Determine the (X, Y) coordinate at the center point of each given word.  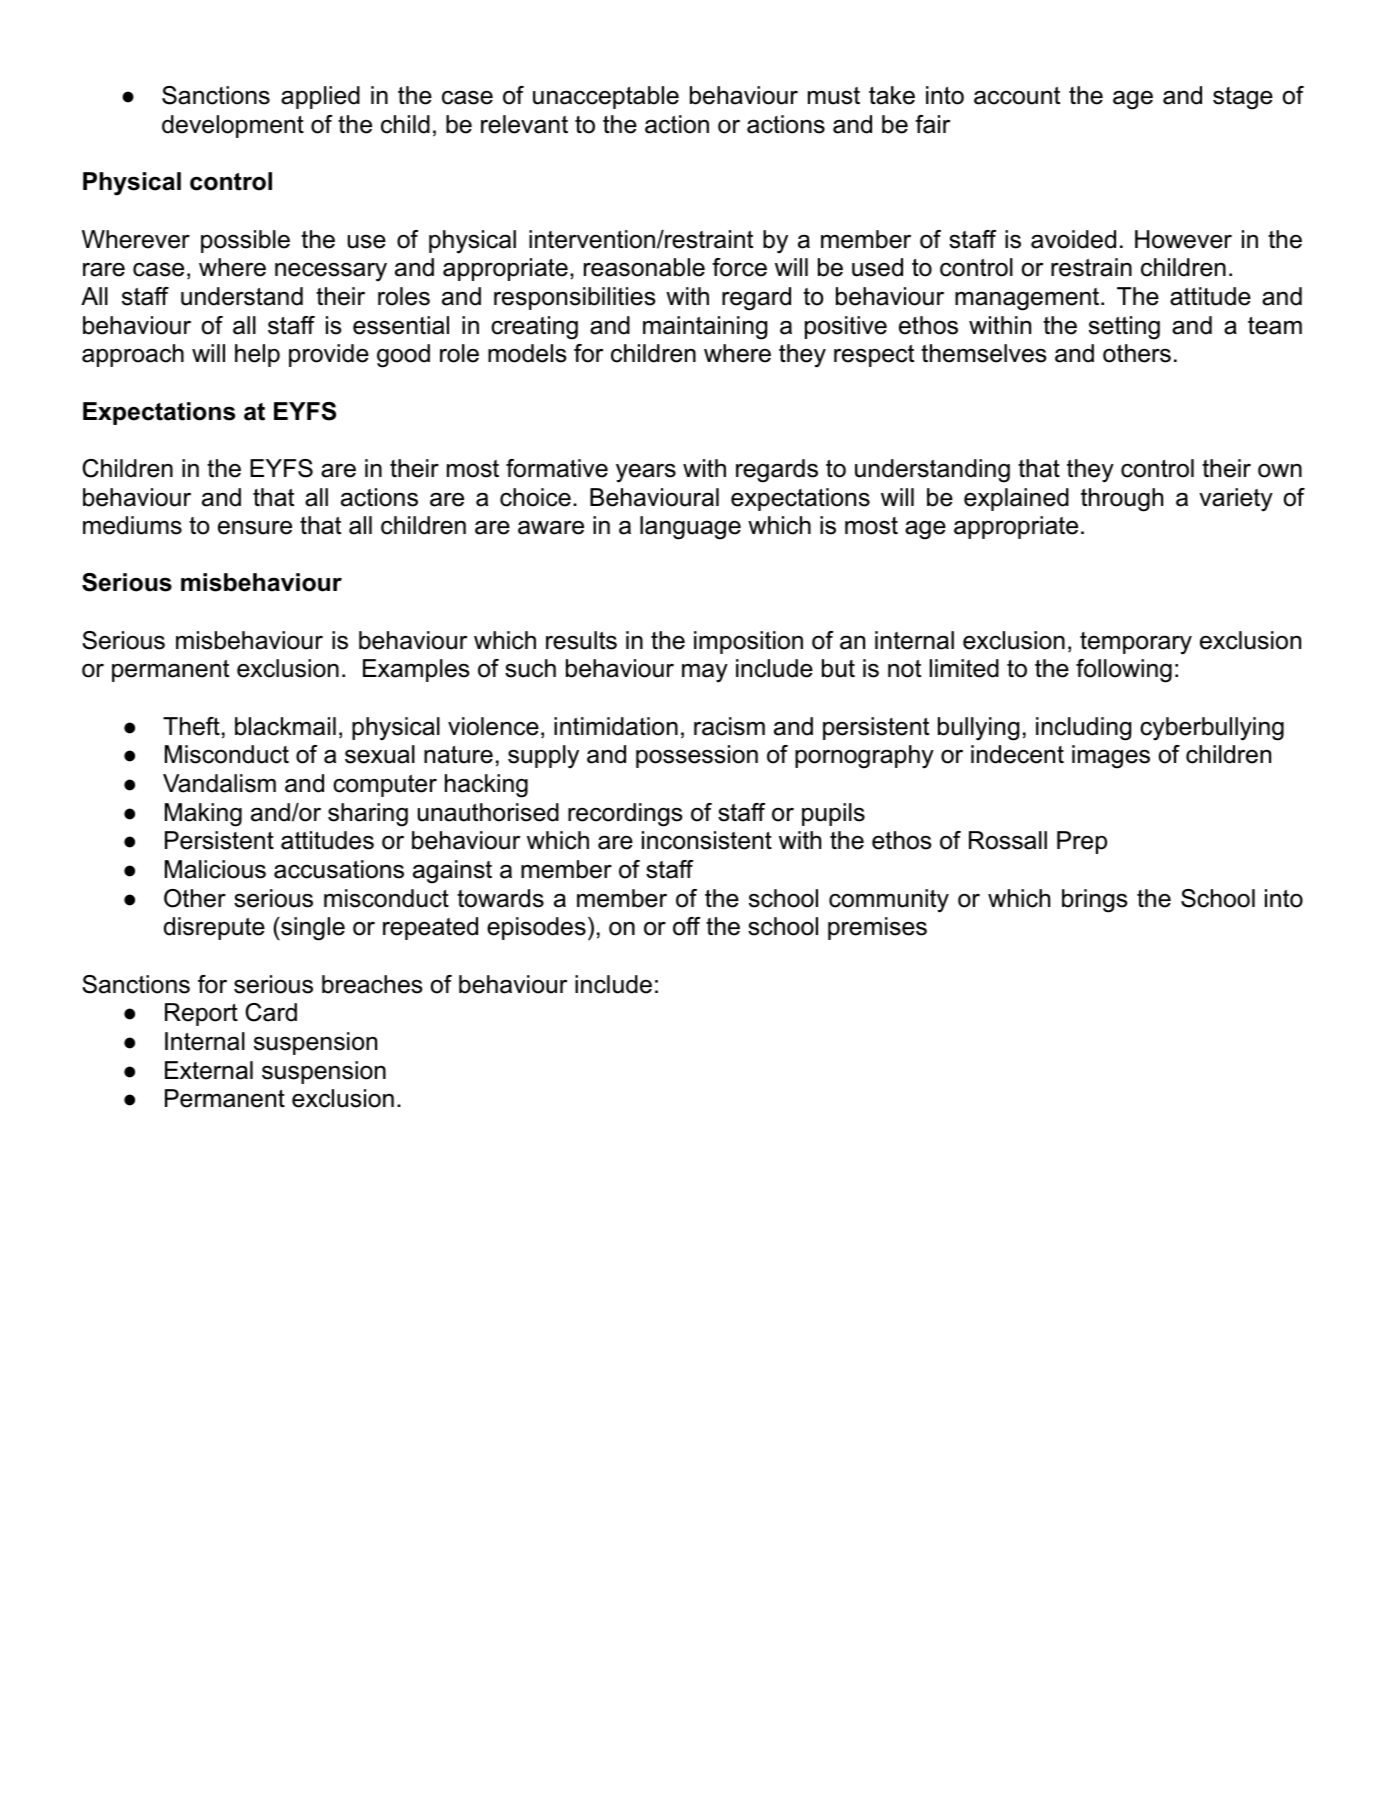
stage (1243, 98)
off (686, 926)
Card (271, 1012)
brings (1094, 901)
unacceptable (606, 97)
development (233, 126)
